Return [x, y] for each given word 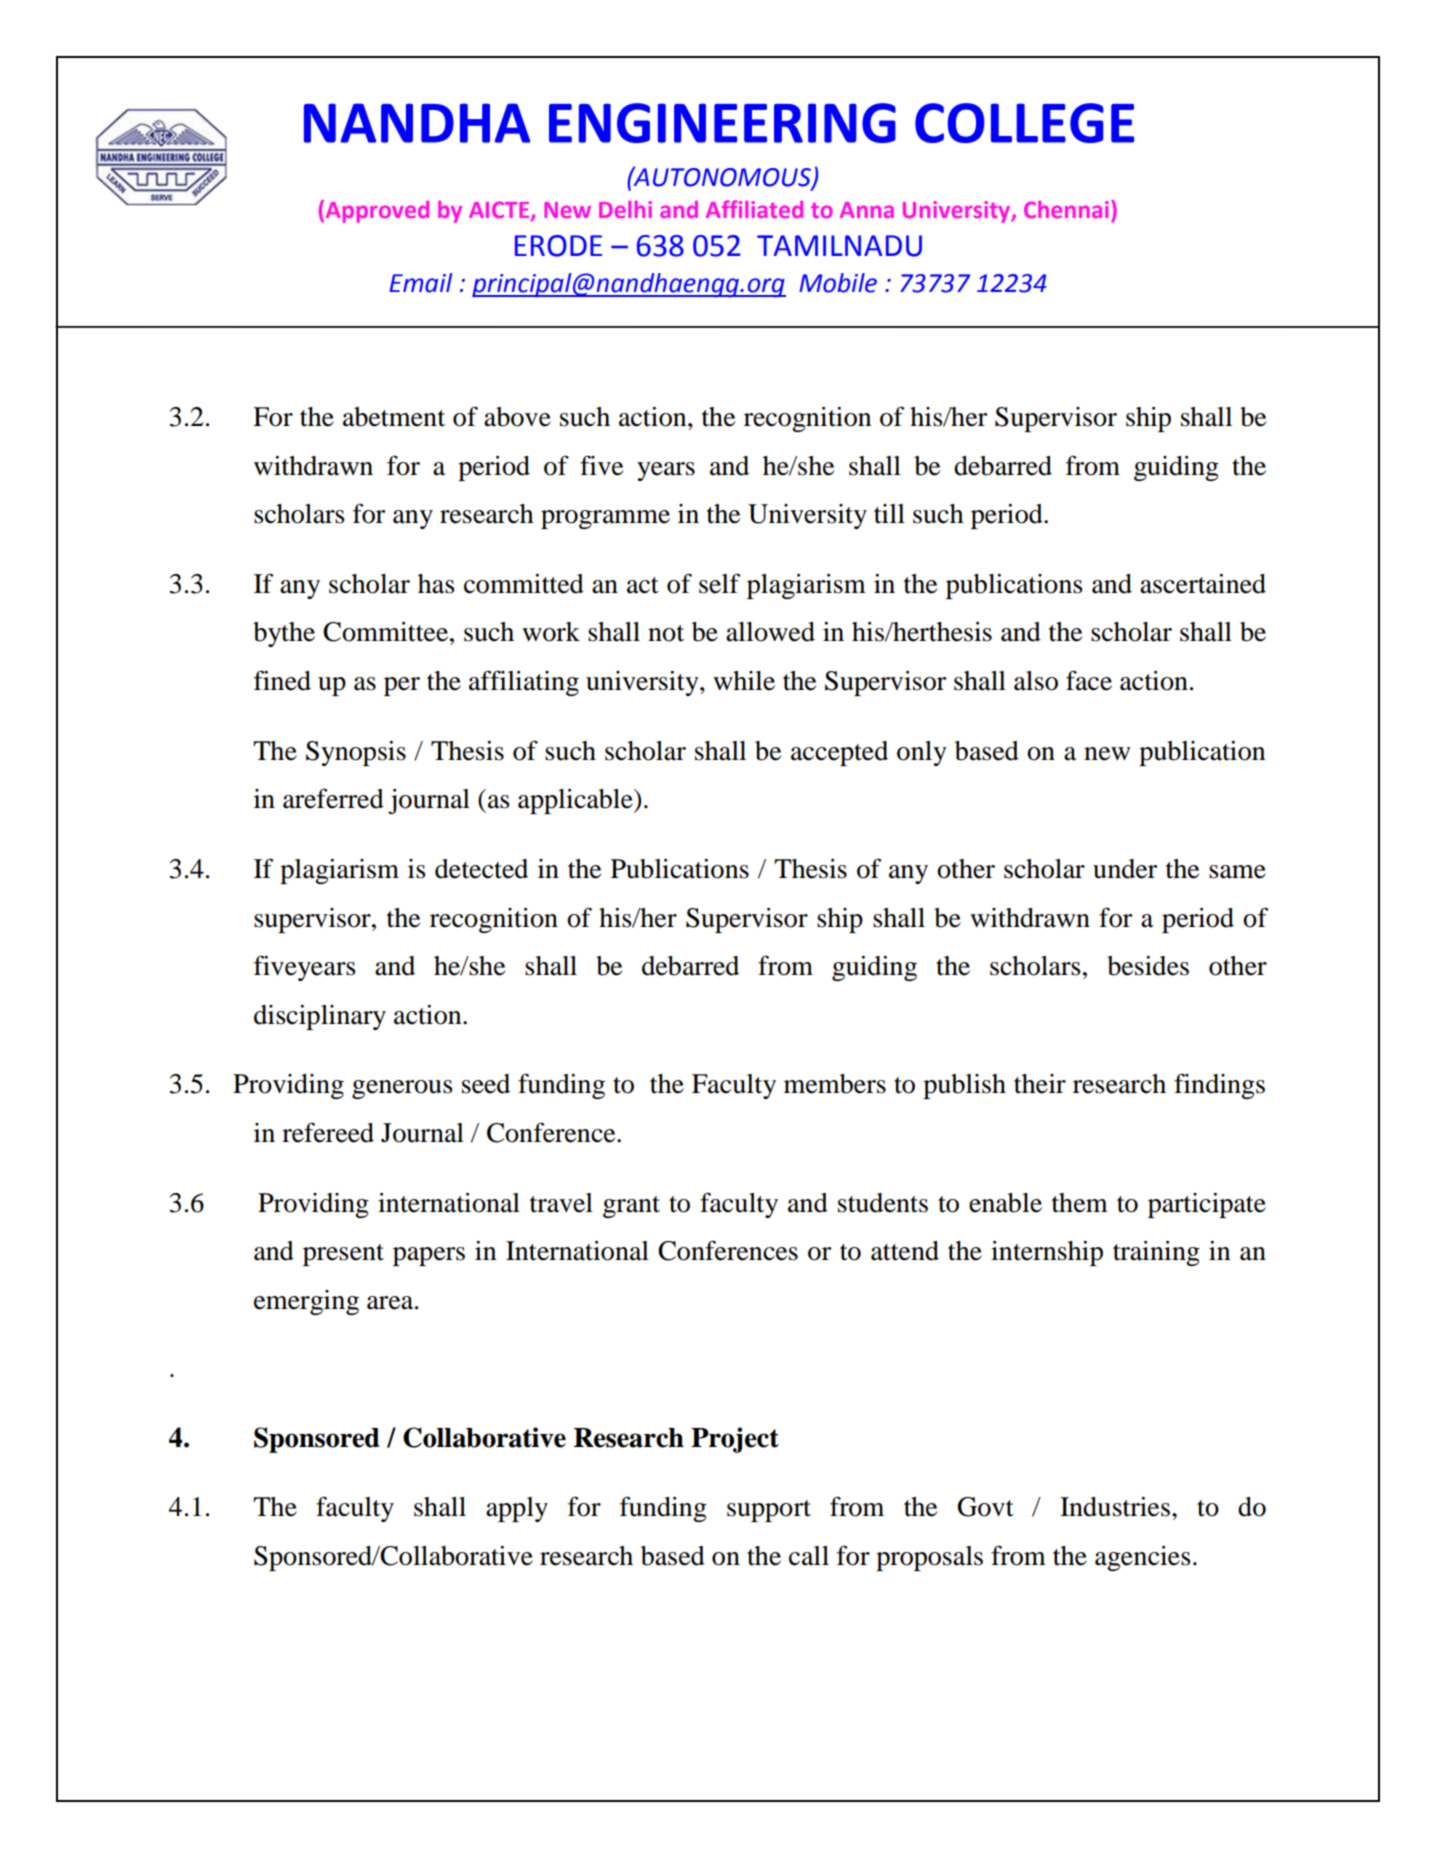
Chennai [1066, 209]
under [1125, 869]
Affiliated [754, 209]
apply [517, 1509]
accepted [839, 753]
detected [481, 869]
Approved [376, 211]
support [769, 1511]
